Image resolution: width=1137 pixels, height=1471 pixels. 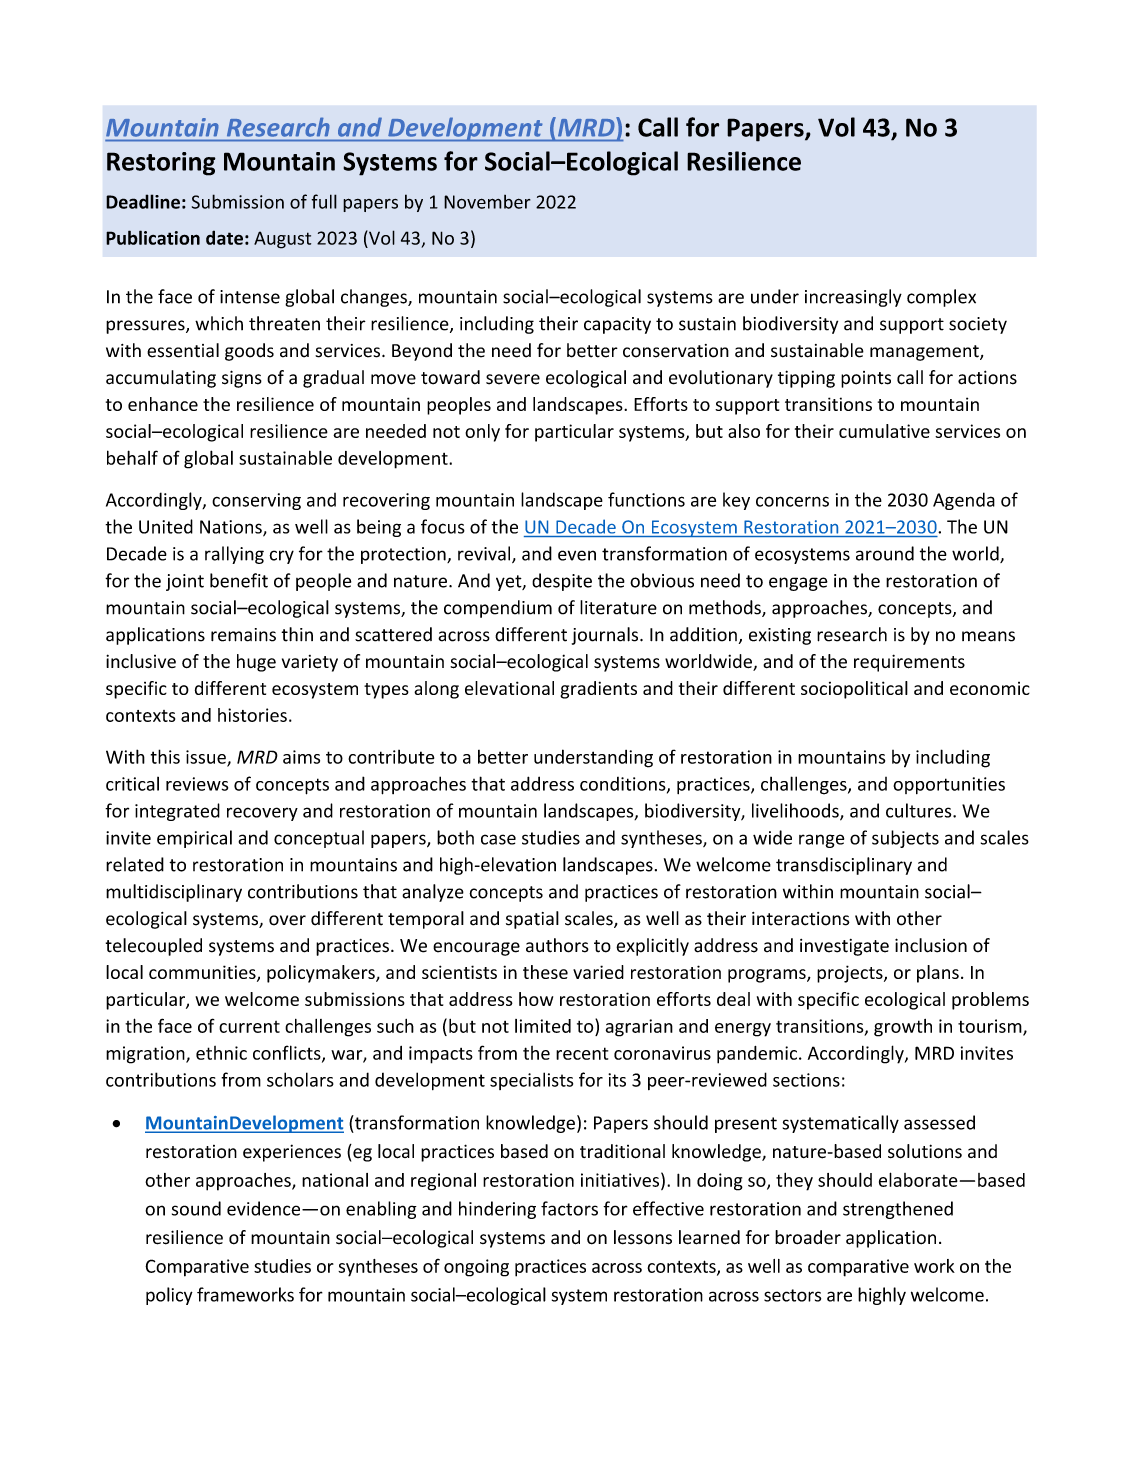 I want to click on signs, so click(x=242, y=379).
